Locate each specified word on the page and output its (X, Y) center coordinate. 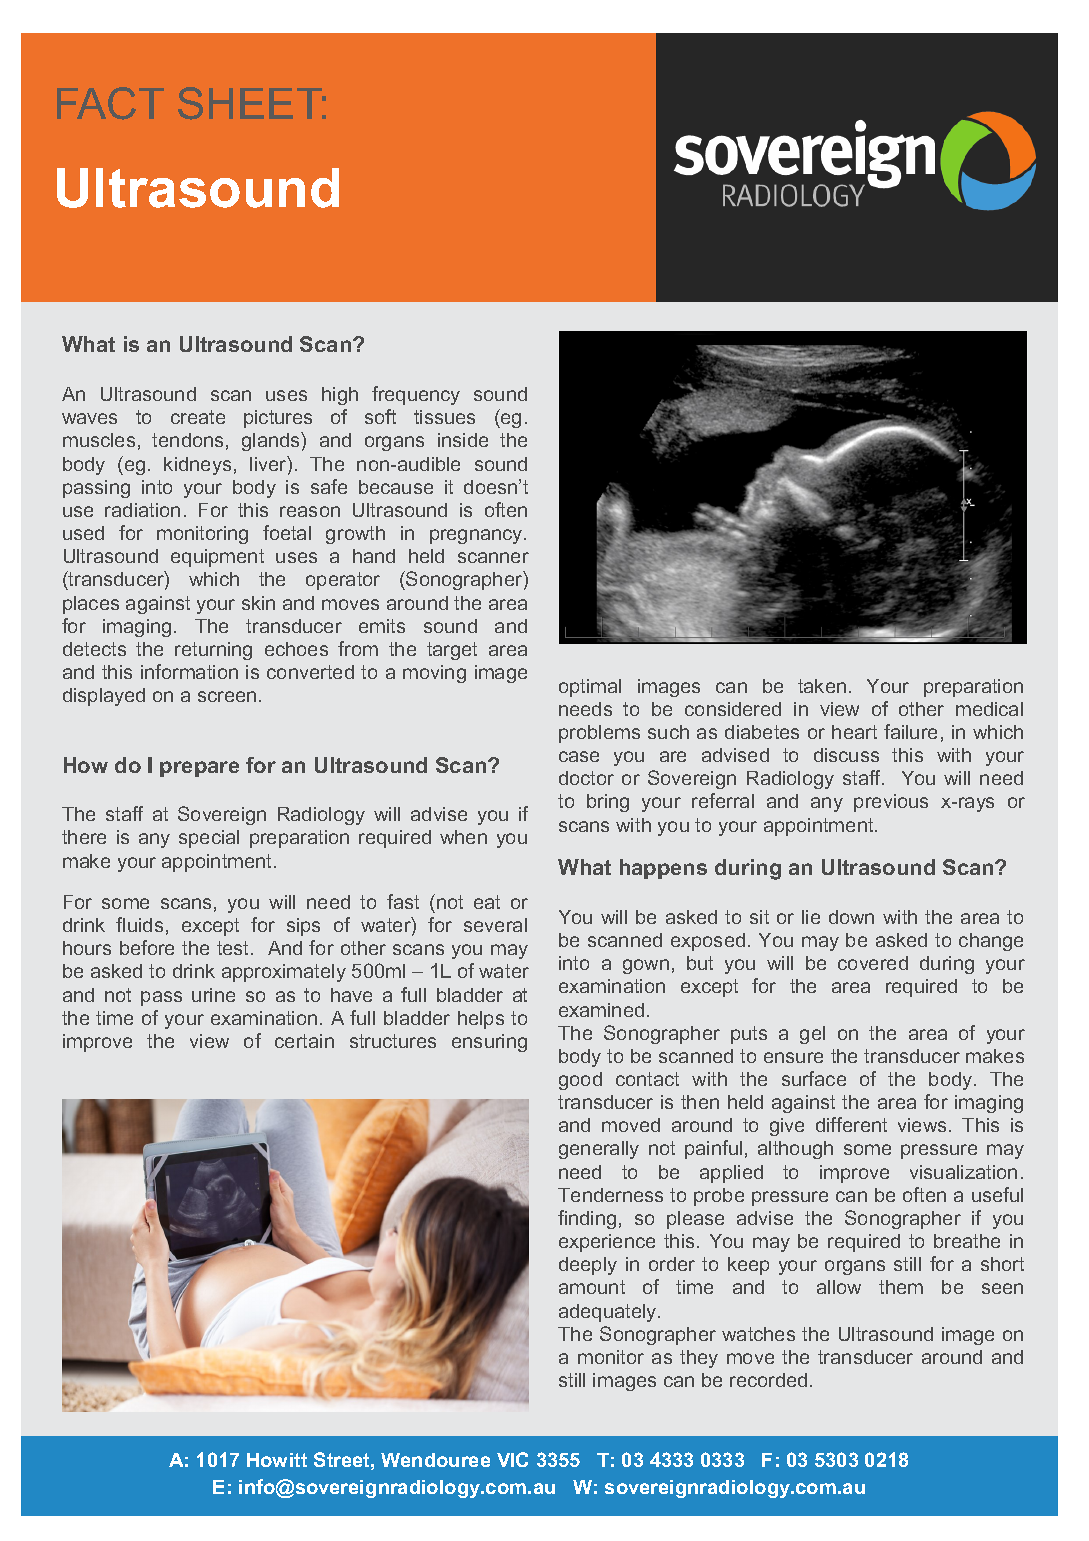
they (699, 1359)
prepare (199, 769)
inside (463, 440)
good (580, 1081)
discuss (846, 755)
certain (304, 1041)
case (579, 756)
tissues (444, 417)
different (851, 1124)
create (198, 417)
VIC (512, 1459)
